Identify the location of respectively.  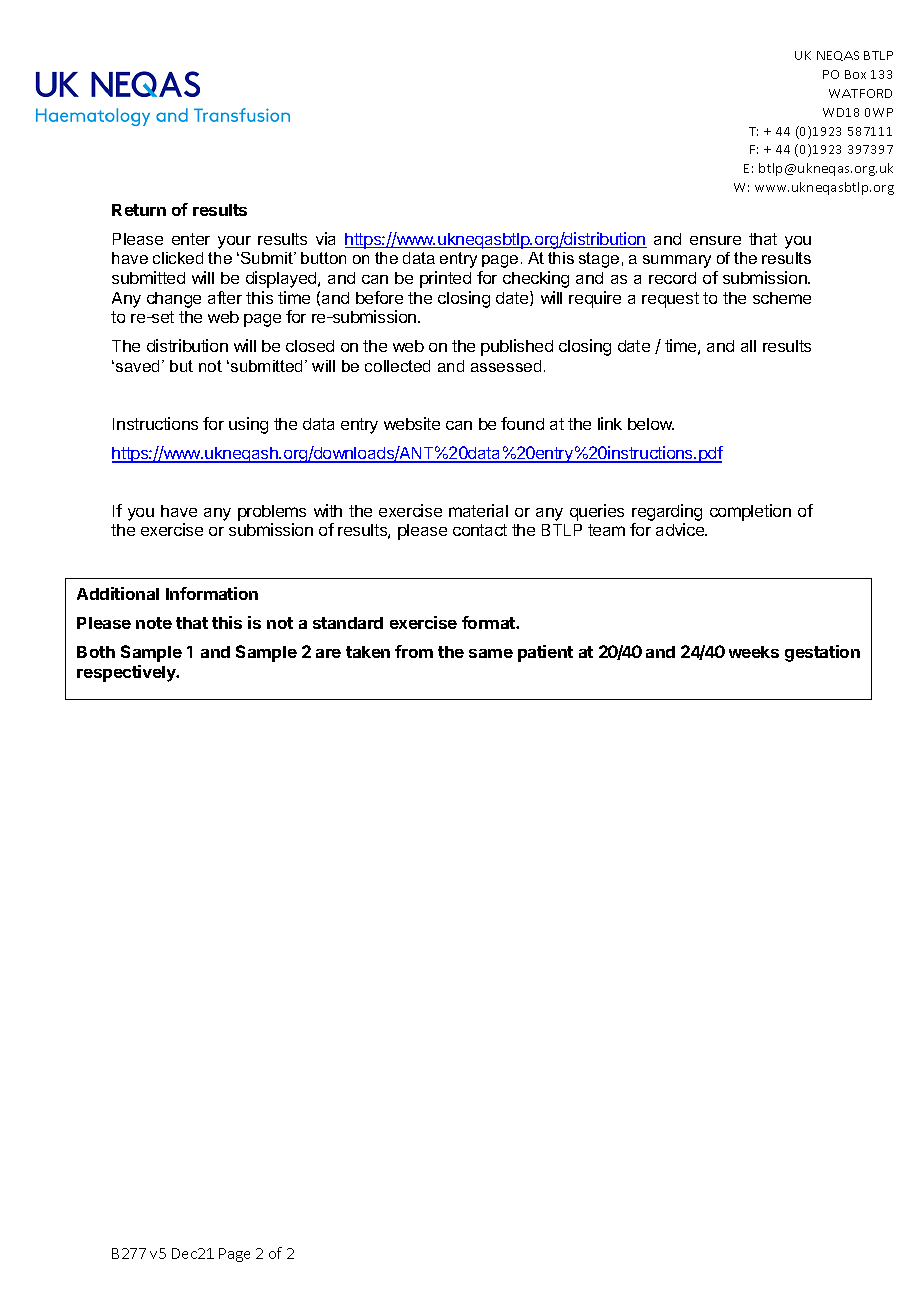
(127, 673).
